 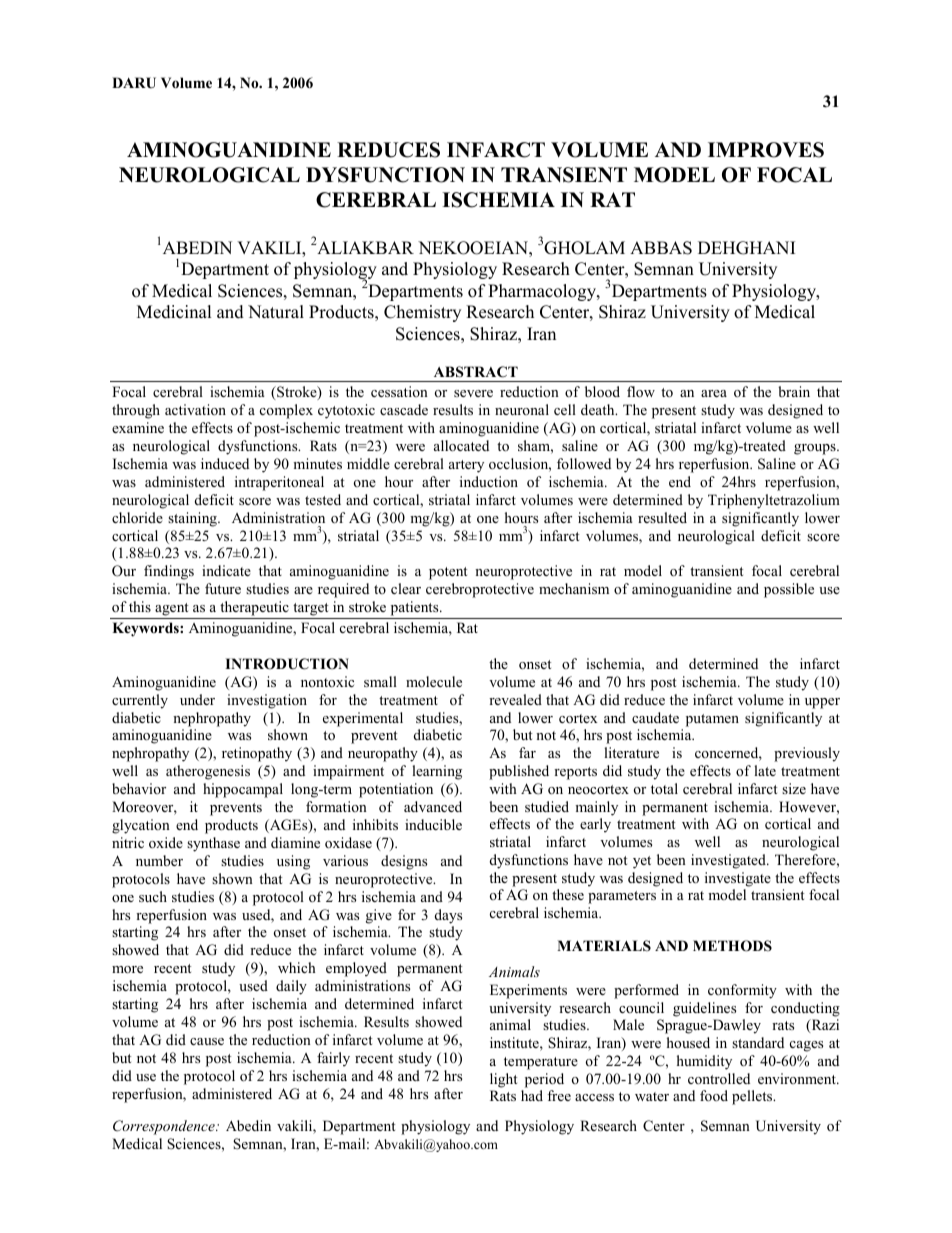 I want to click on agent, so click(x=172, y=611).
